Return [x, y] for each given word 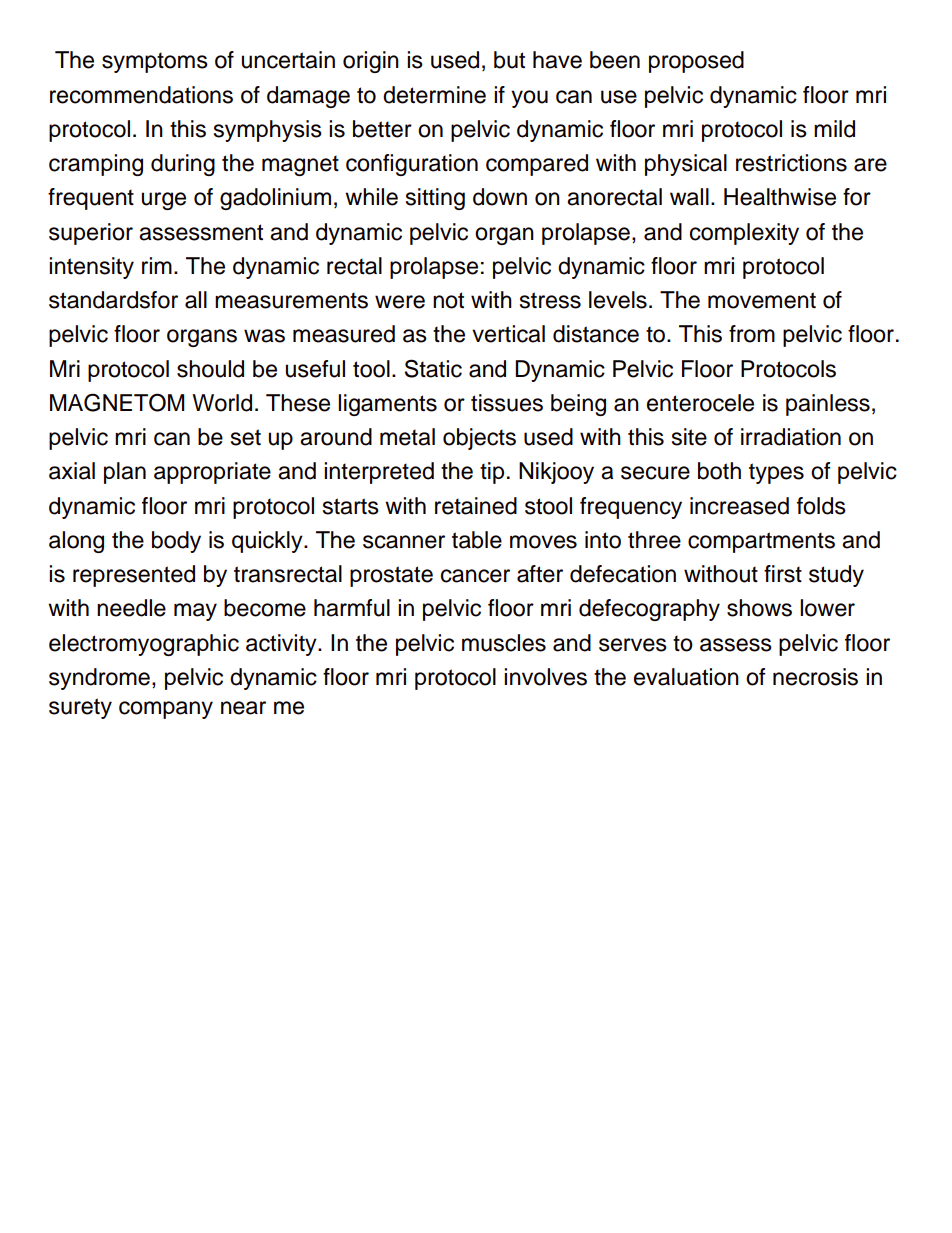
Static [433, 368]
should [210, 369]
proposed [696, 62]
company [166, 710]
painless [828, 405]
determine [434, 95]
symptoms [155, 62]
